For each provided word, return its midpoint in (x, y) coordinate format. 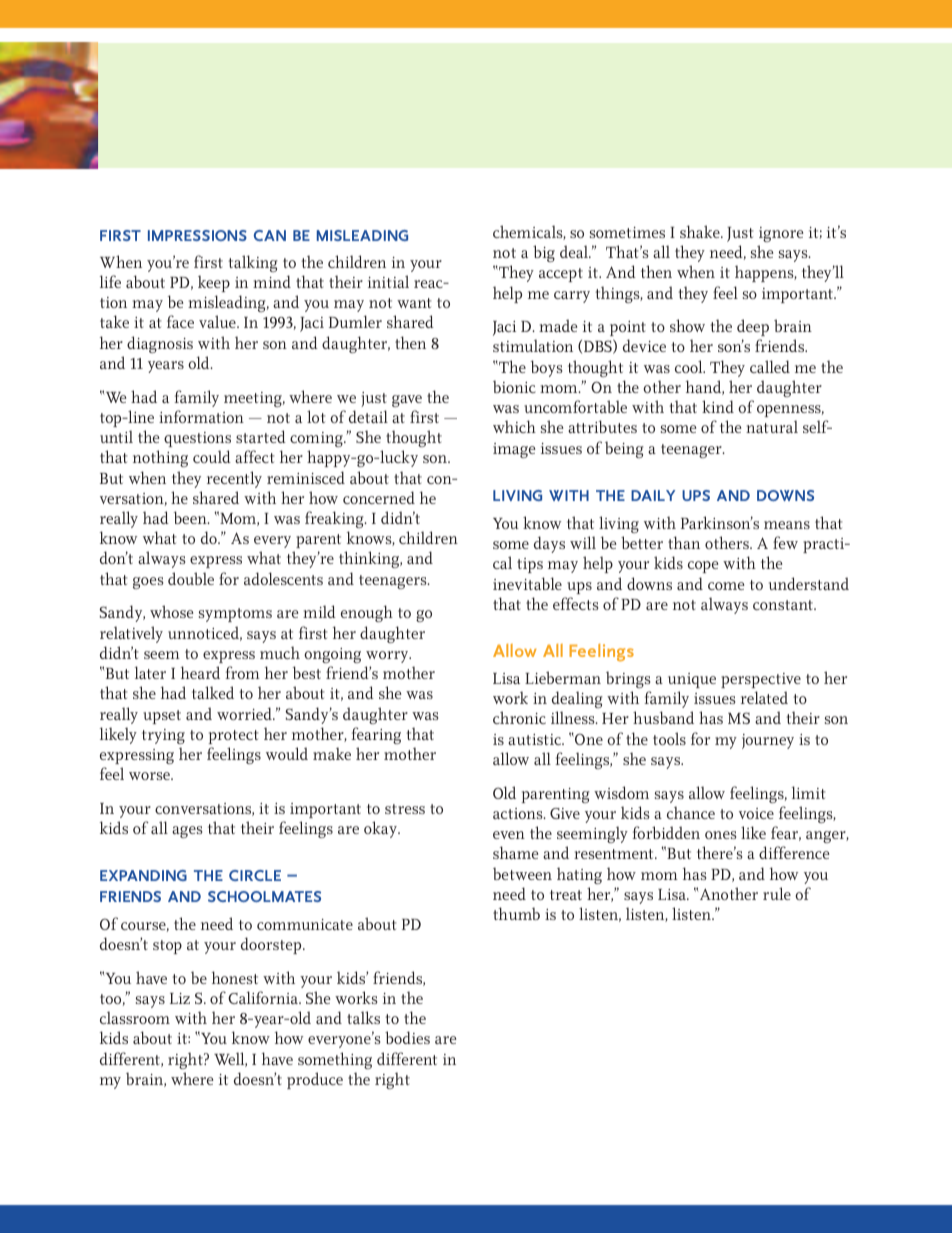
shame (515, 852)
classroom (135, 1017)
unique (692, 680)
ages (187, 832)
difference (794, 852)
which (514, 426)
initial (388, 281)
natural (772, 426)
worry (388, 657)
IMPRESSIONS (197, 235)
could (212, 456)
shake (701, 231)
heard (200, 672)
